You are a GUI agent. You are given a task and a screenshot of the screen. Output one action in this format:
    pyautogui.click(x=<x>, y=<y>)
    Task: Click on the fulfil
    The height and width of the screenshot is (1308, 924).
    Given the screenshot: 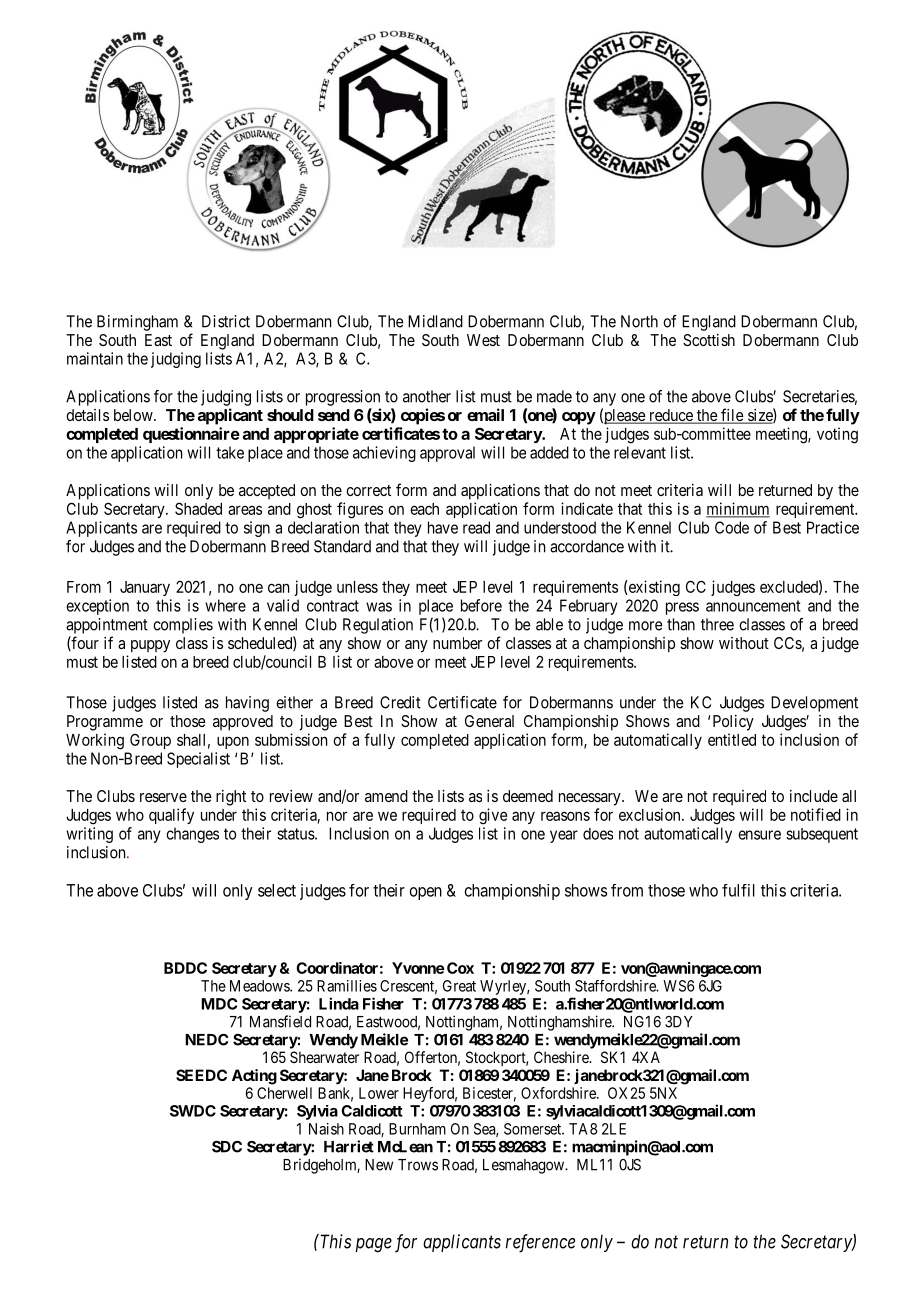 What is the action you would take?
    pyautogui.click(x=738, y=890)
